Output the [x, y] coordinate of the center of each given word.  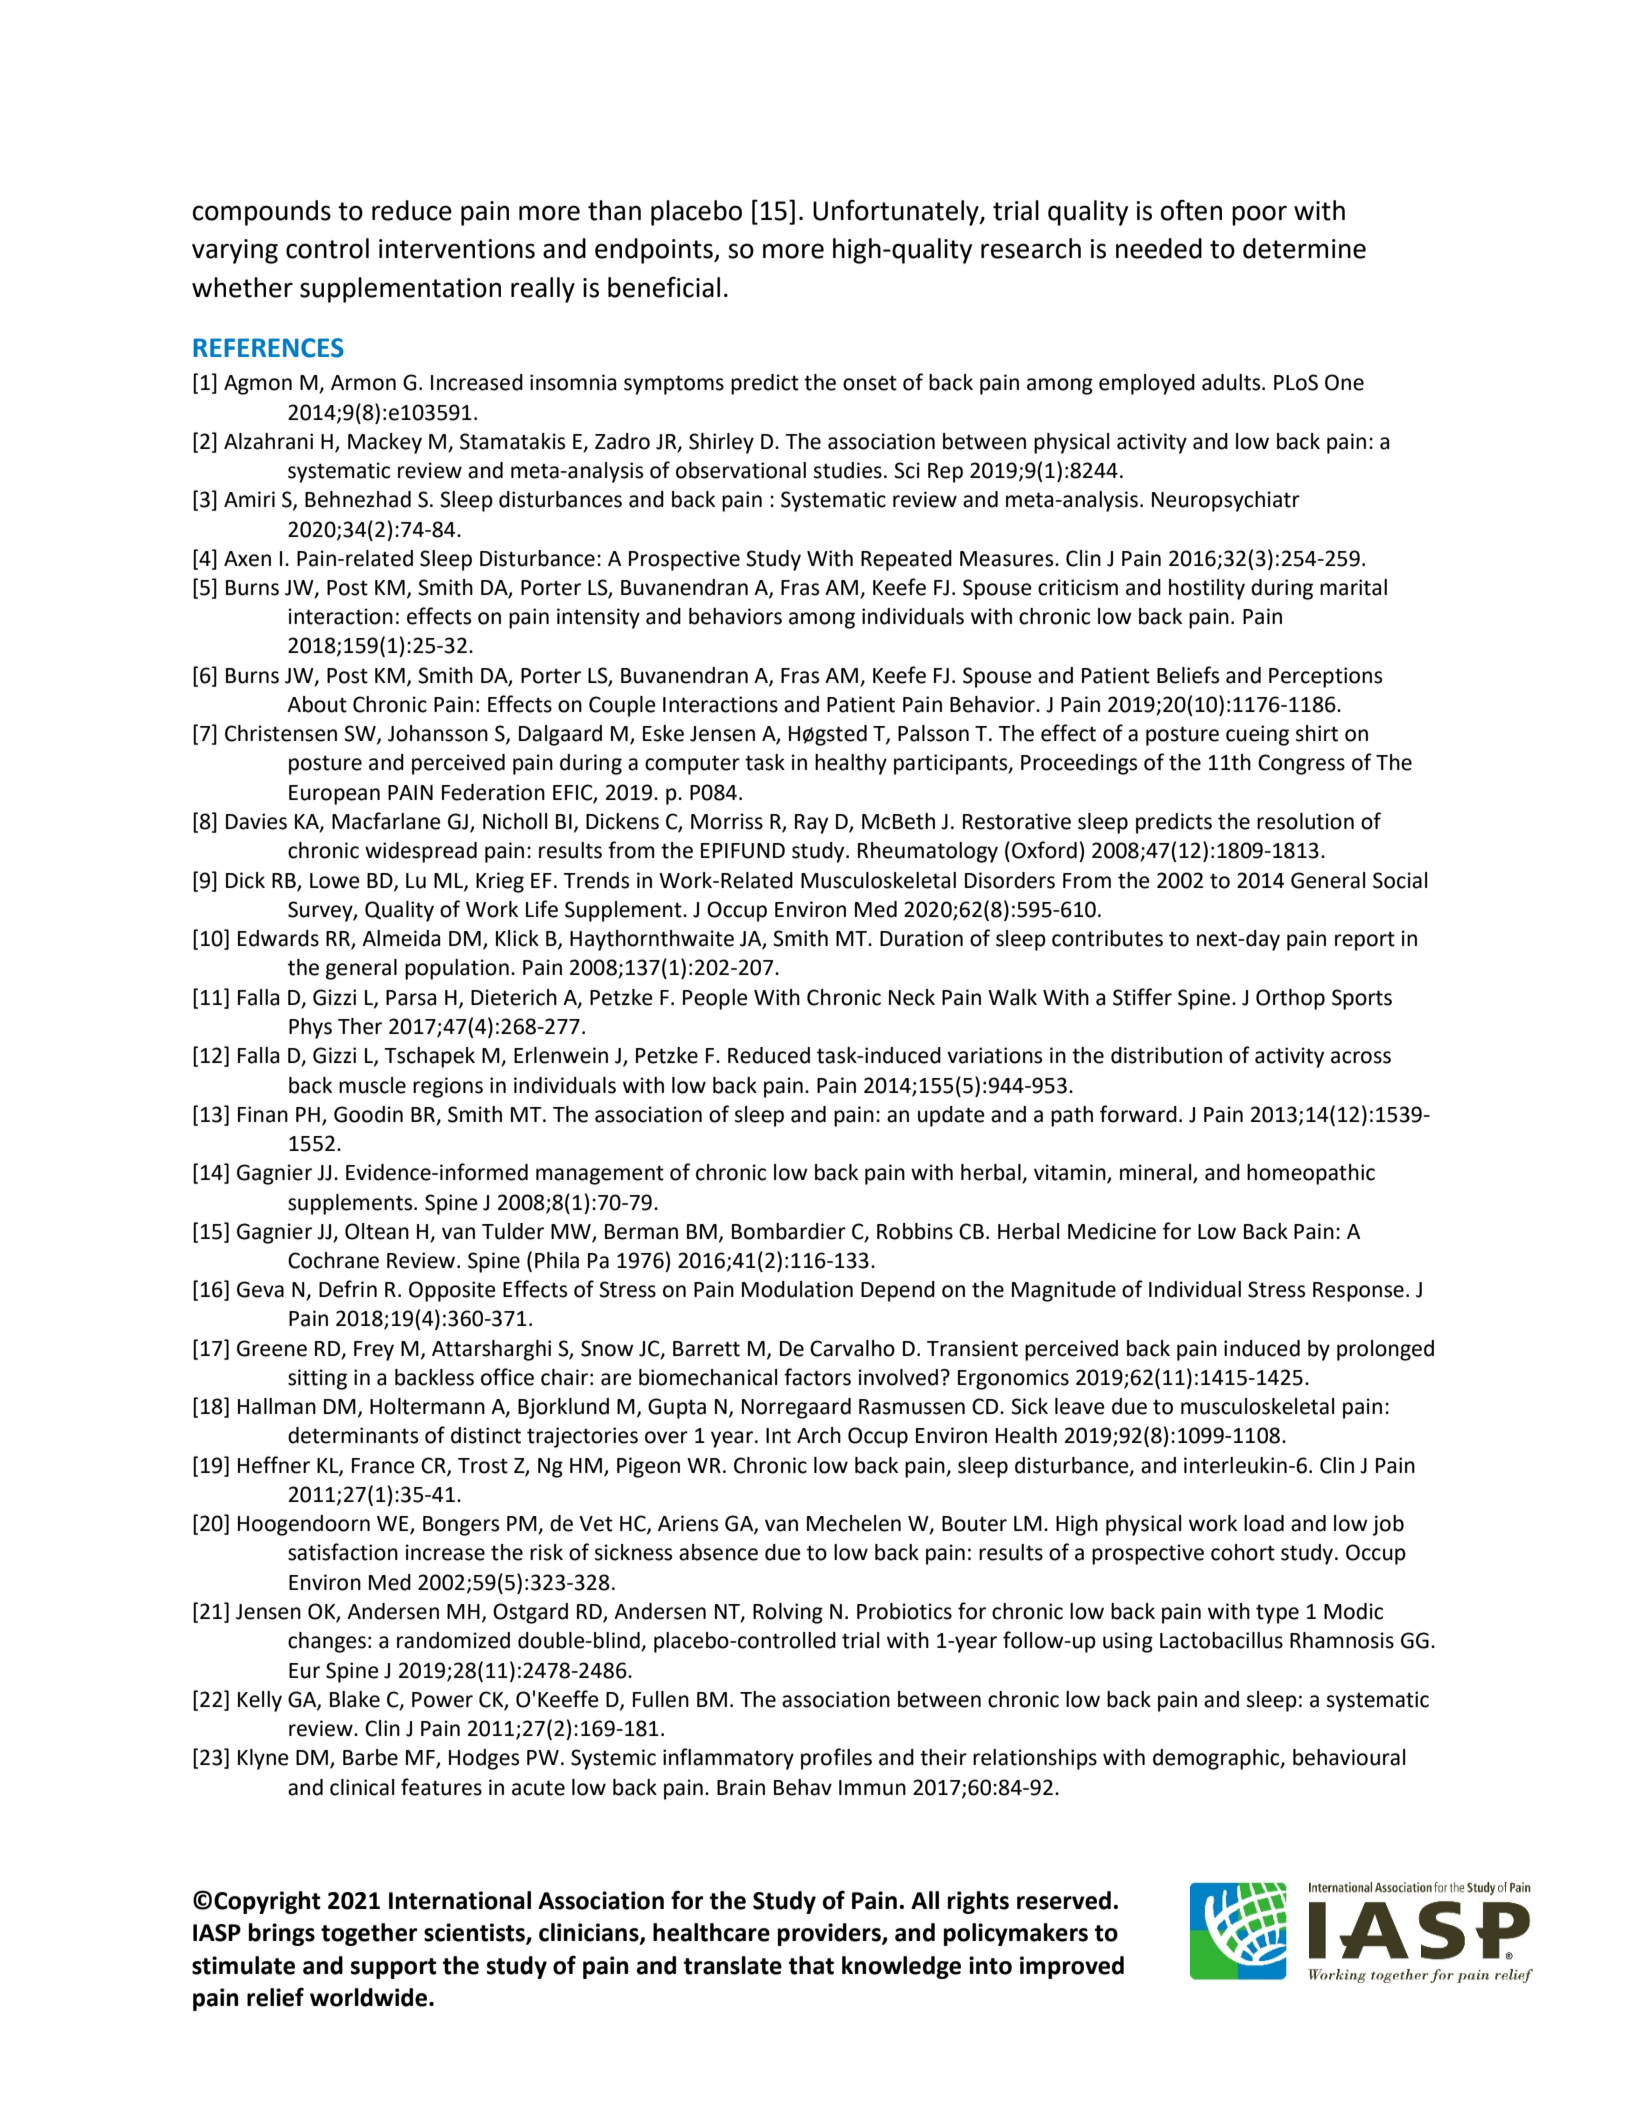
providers [830, 1934]
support [394, 1968]
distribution [1166, 1055]
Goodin [368, 1114]
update [951, 1116]
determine [1304, 248]
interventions [457, 249]
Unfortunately [897, 212]
